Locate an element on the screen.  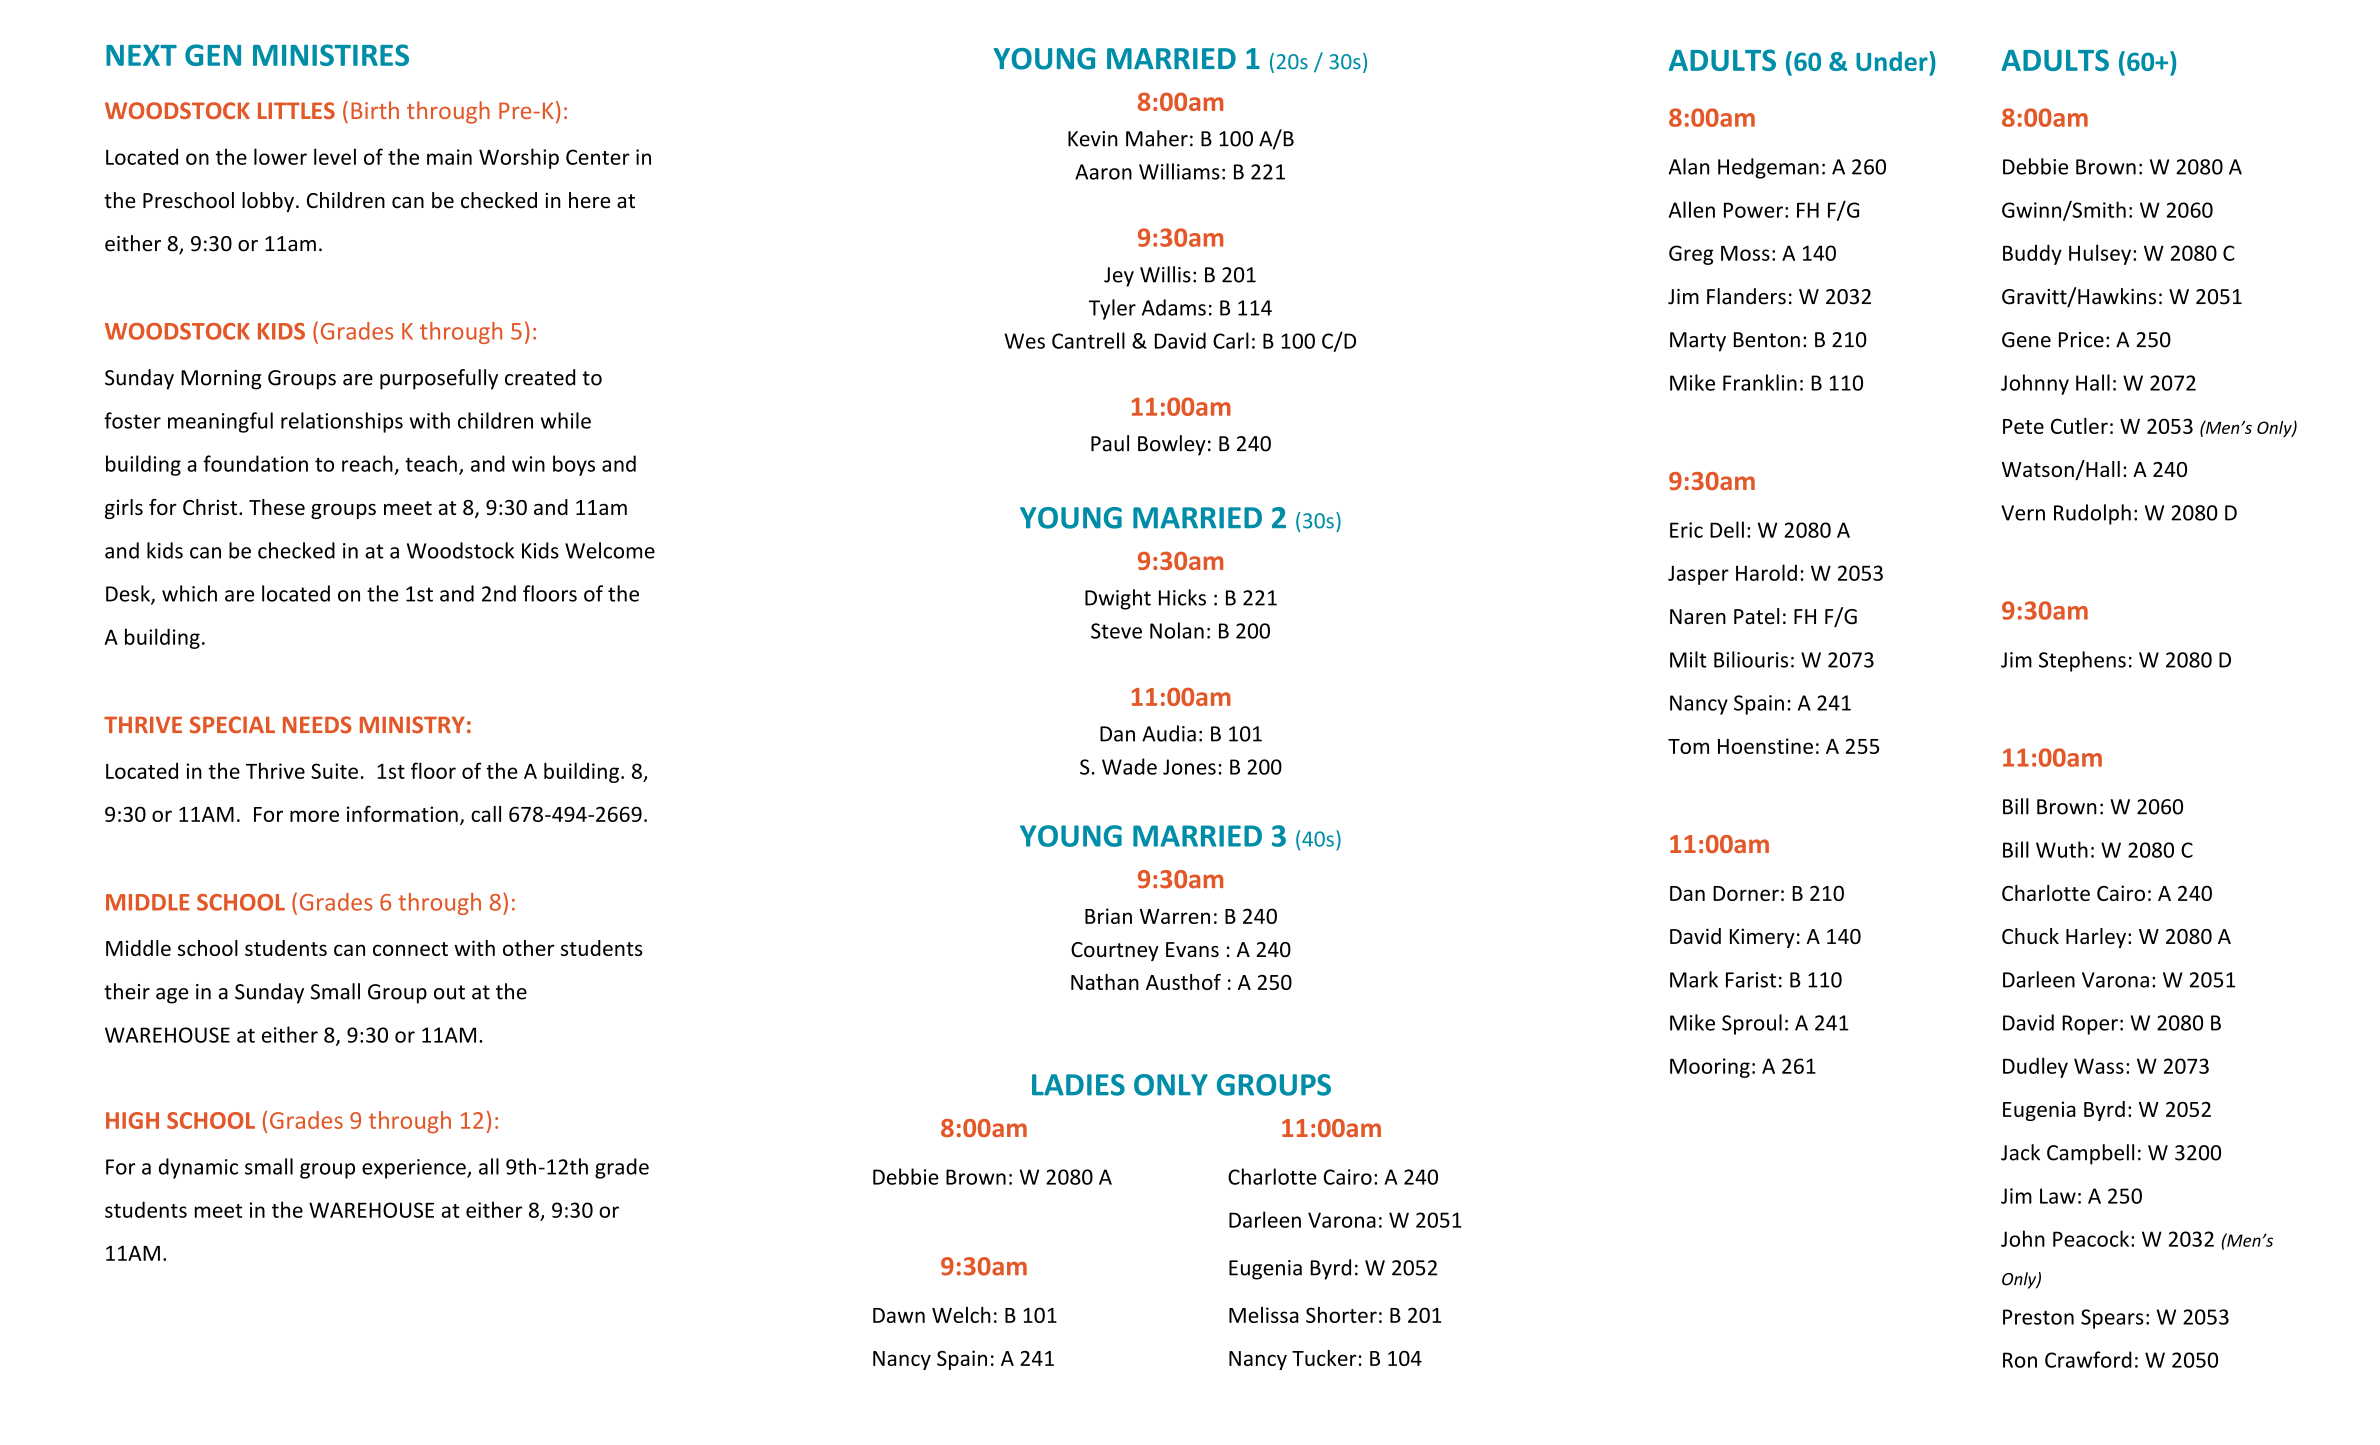
experience is located at coordinates (415, 1169).
